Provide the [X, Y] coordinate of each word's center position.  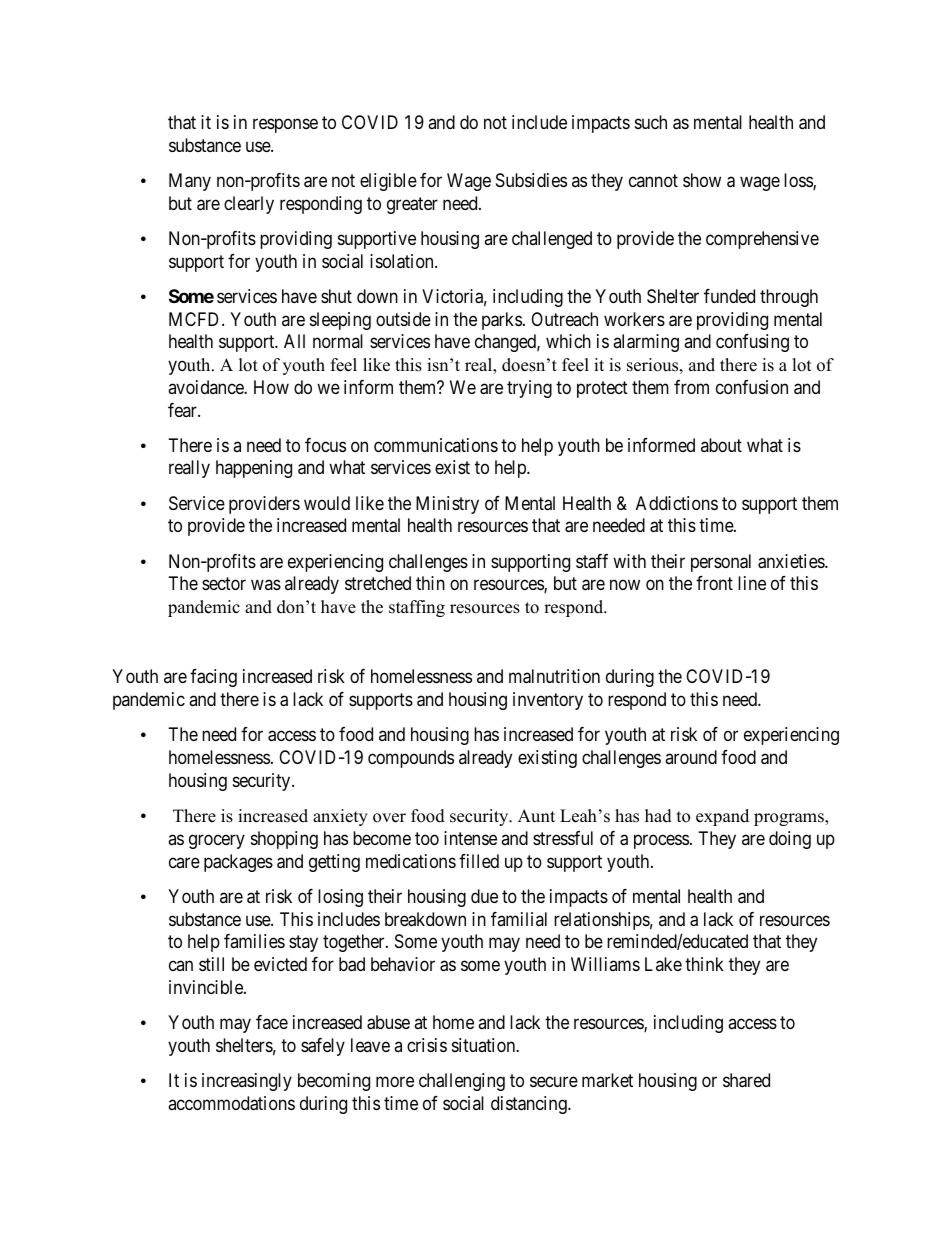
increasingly [247, 1082]
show [702, 180]
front [714, 583]
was [266, 585]
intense [470, 838]
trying [529, 389]
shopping [284, 840]
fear [183, 410]
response [285, 125]
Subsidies [531, 180]
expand [722, 817]
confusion [752, 387]
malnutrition [554, 676]
